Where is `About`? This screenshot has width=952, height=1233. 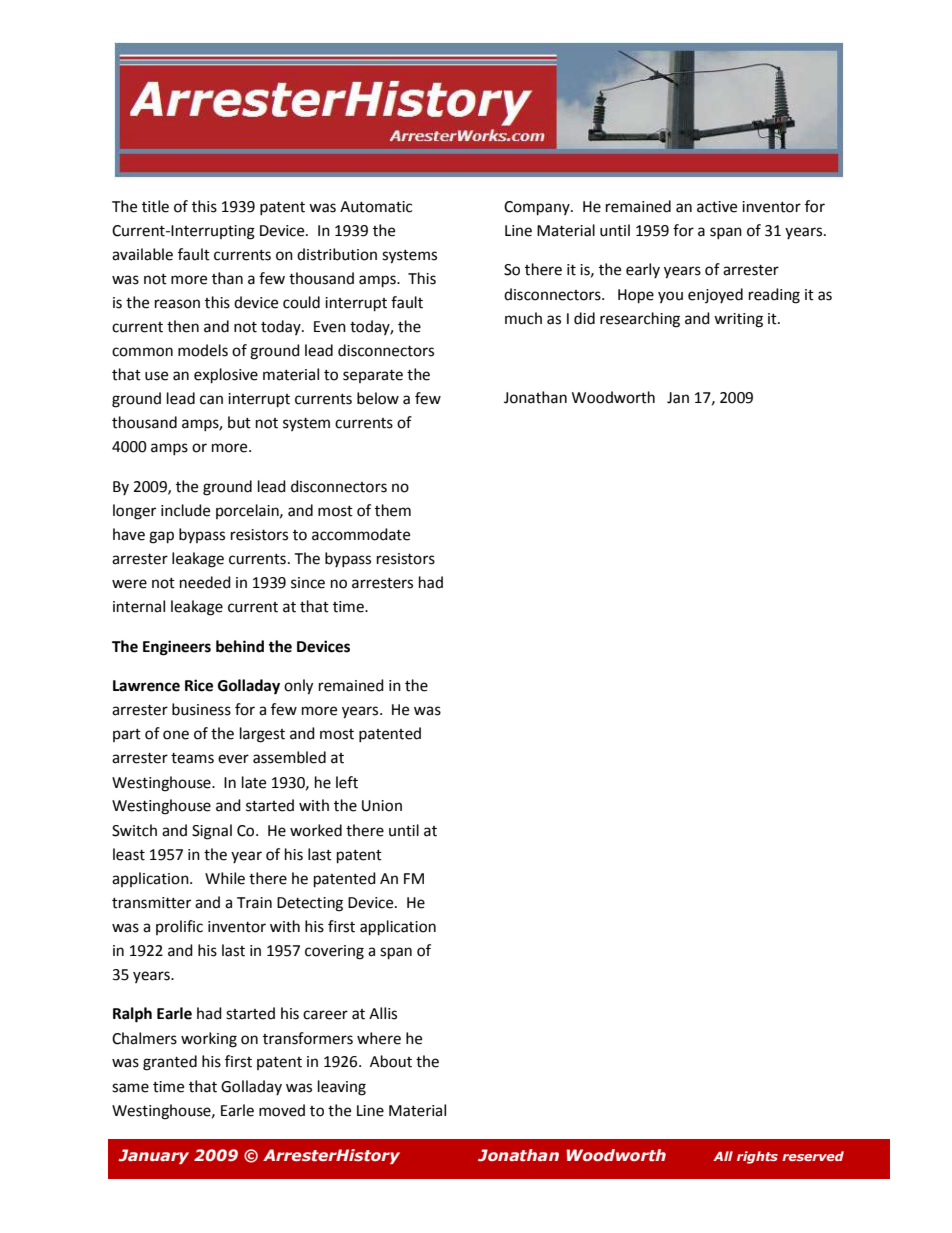
About is located at coordinates (391, 1061).
